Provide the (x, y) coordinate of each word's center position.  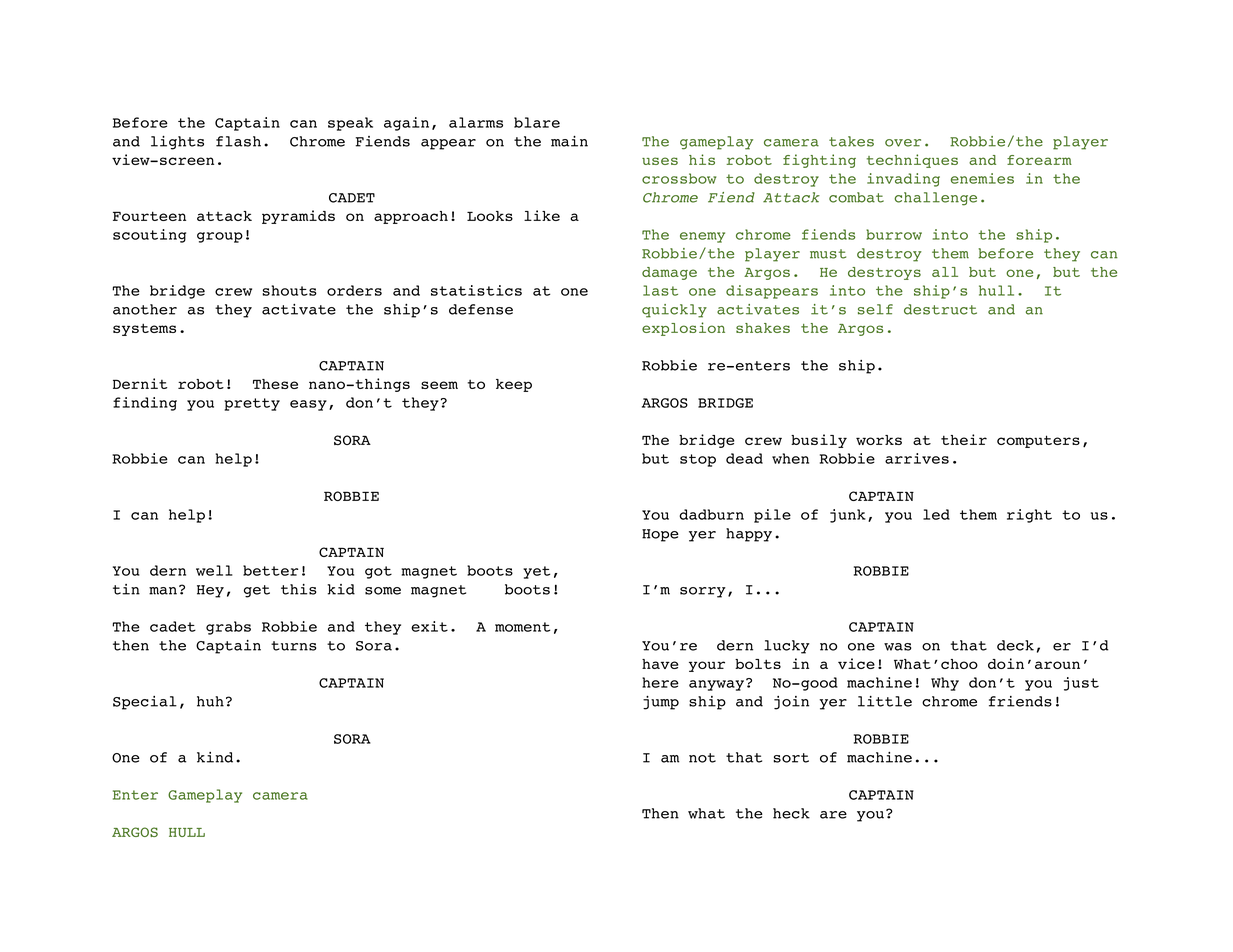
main (569, 141)
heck (791, 813)
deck (1015, 645)
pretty (252, 404)
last (660, 290)
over (903, 143)
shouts (289, 290)
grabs (228, 628)
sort (791, 758)
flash (238, 141)
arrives (917, 458)
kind (215, 757)
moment (522, 627)
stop (698, 460)
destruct (940, 309)
